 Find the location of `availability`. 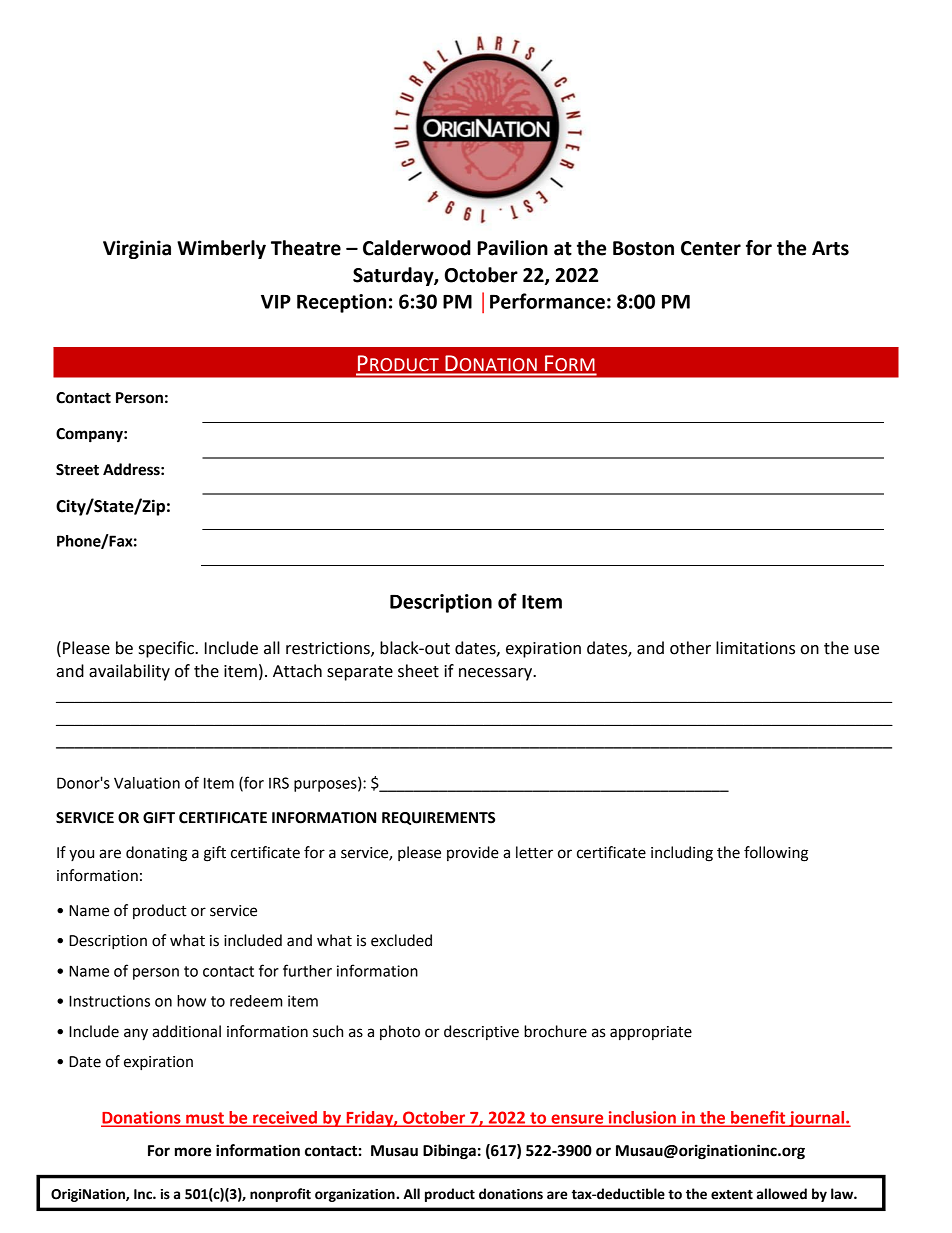

availability is located at coordinates (129, 672).
